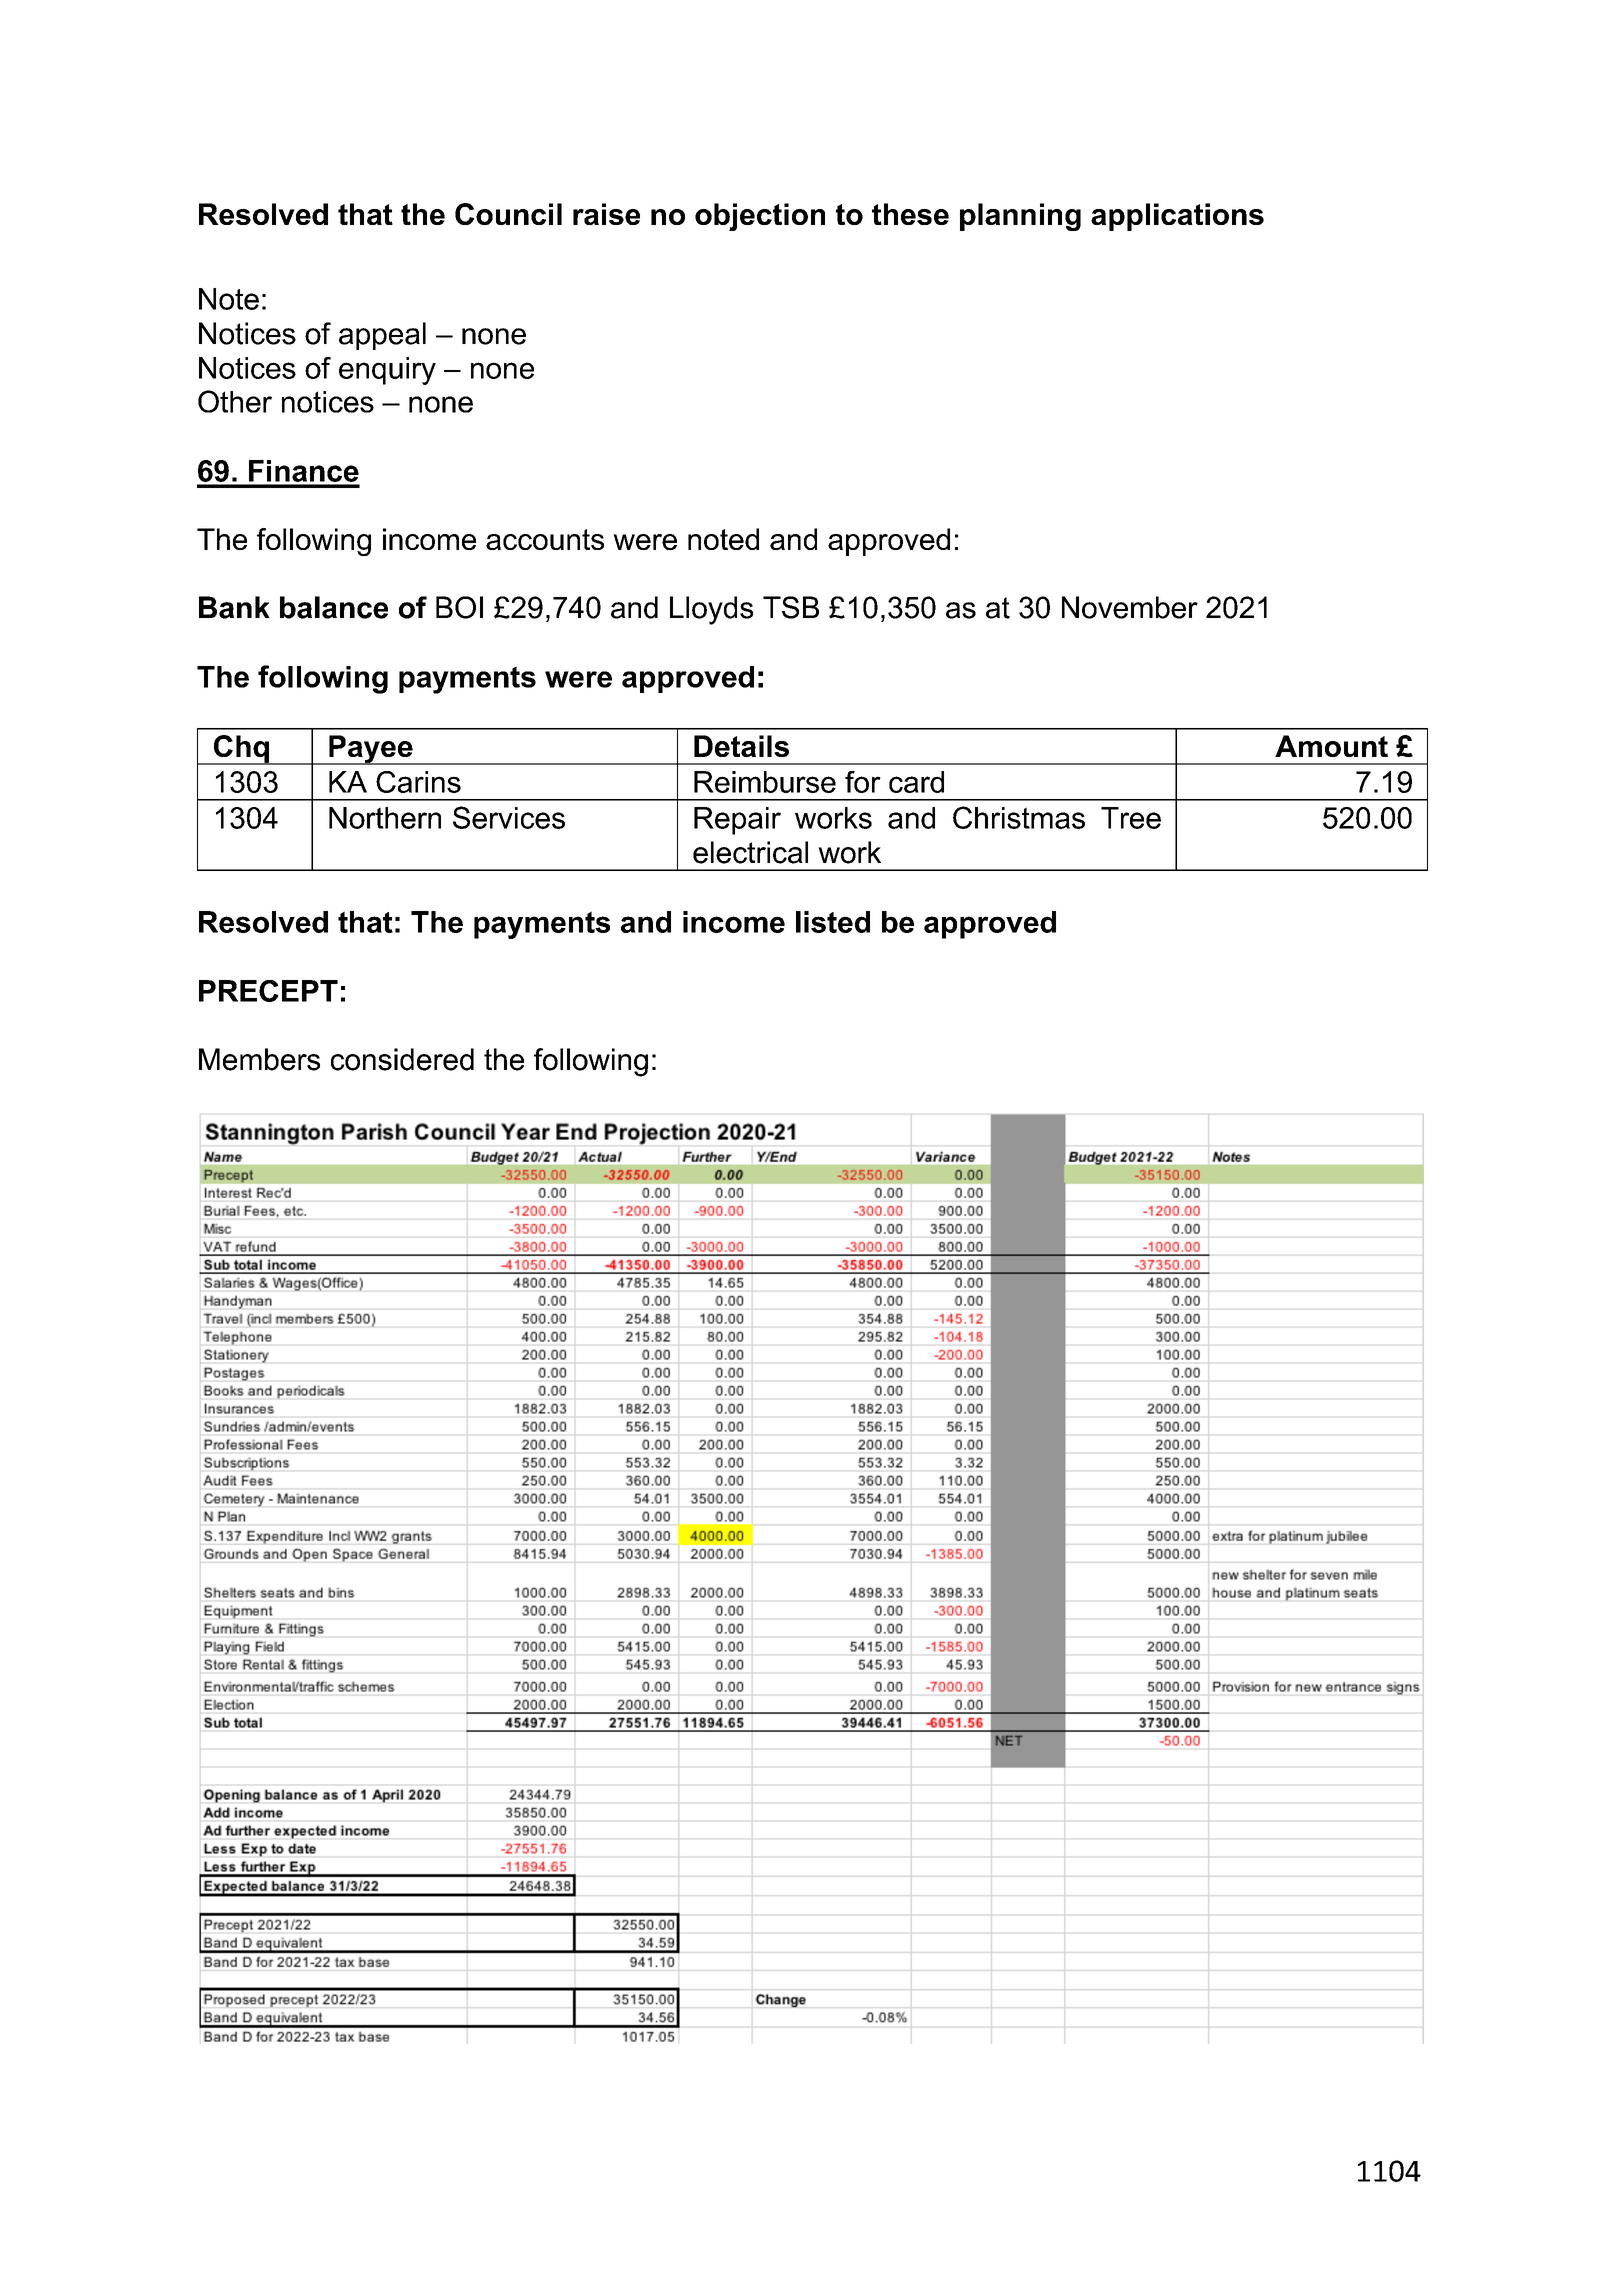 The image size is (1615, 2284). What do you see at coordinates (545, 539) in the screenshot?
I see `accounts` at bounding box center [545, 539].
